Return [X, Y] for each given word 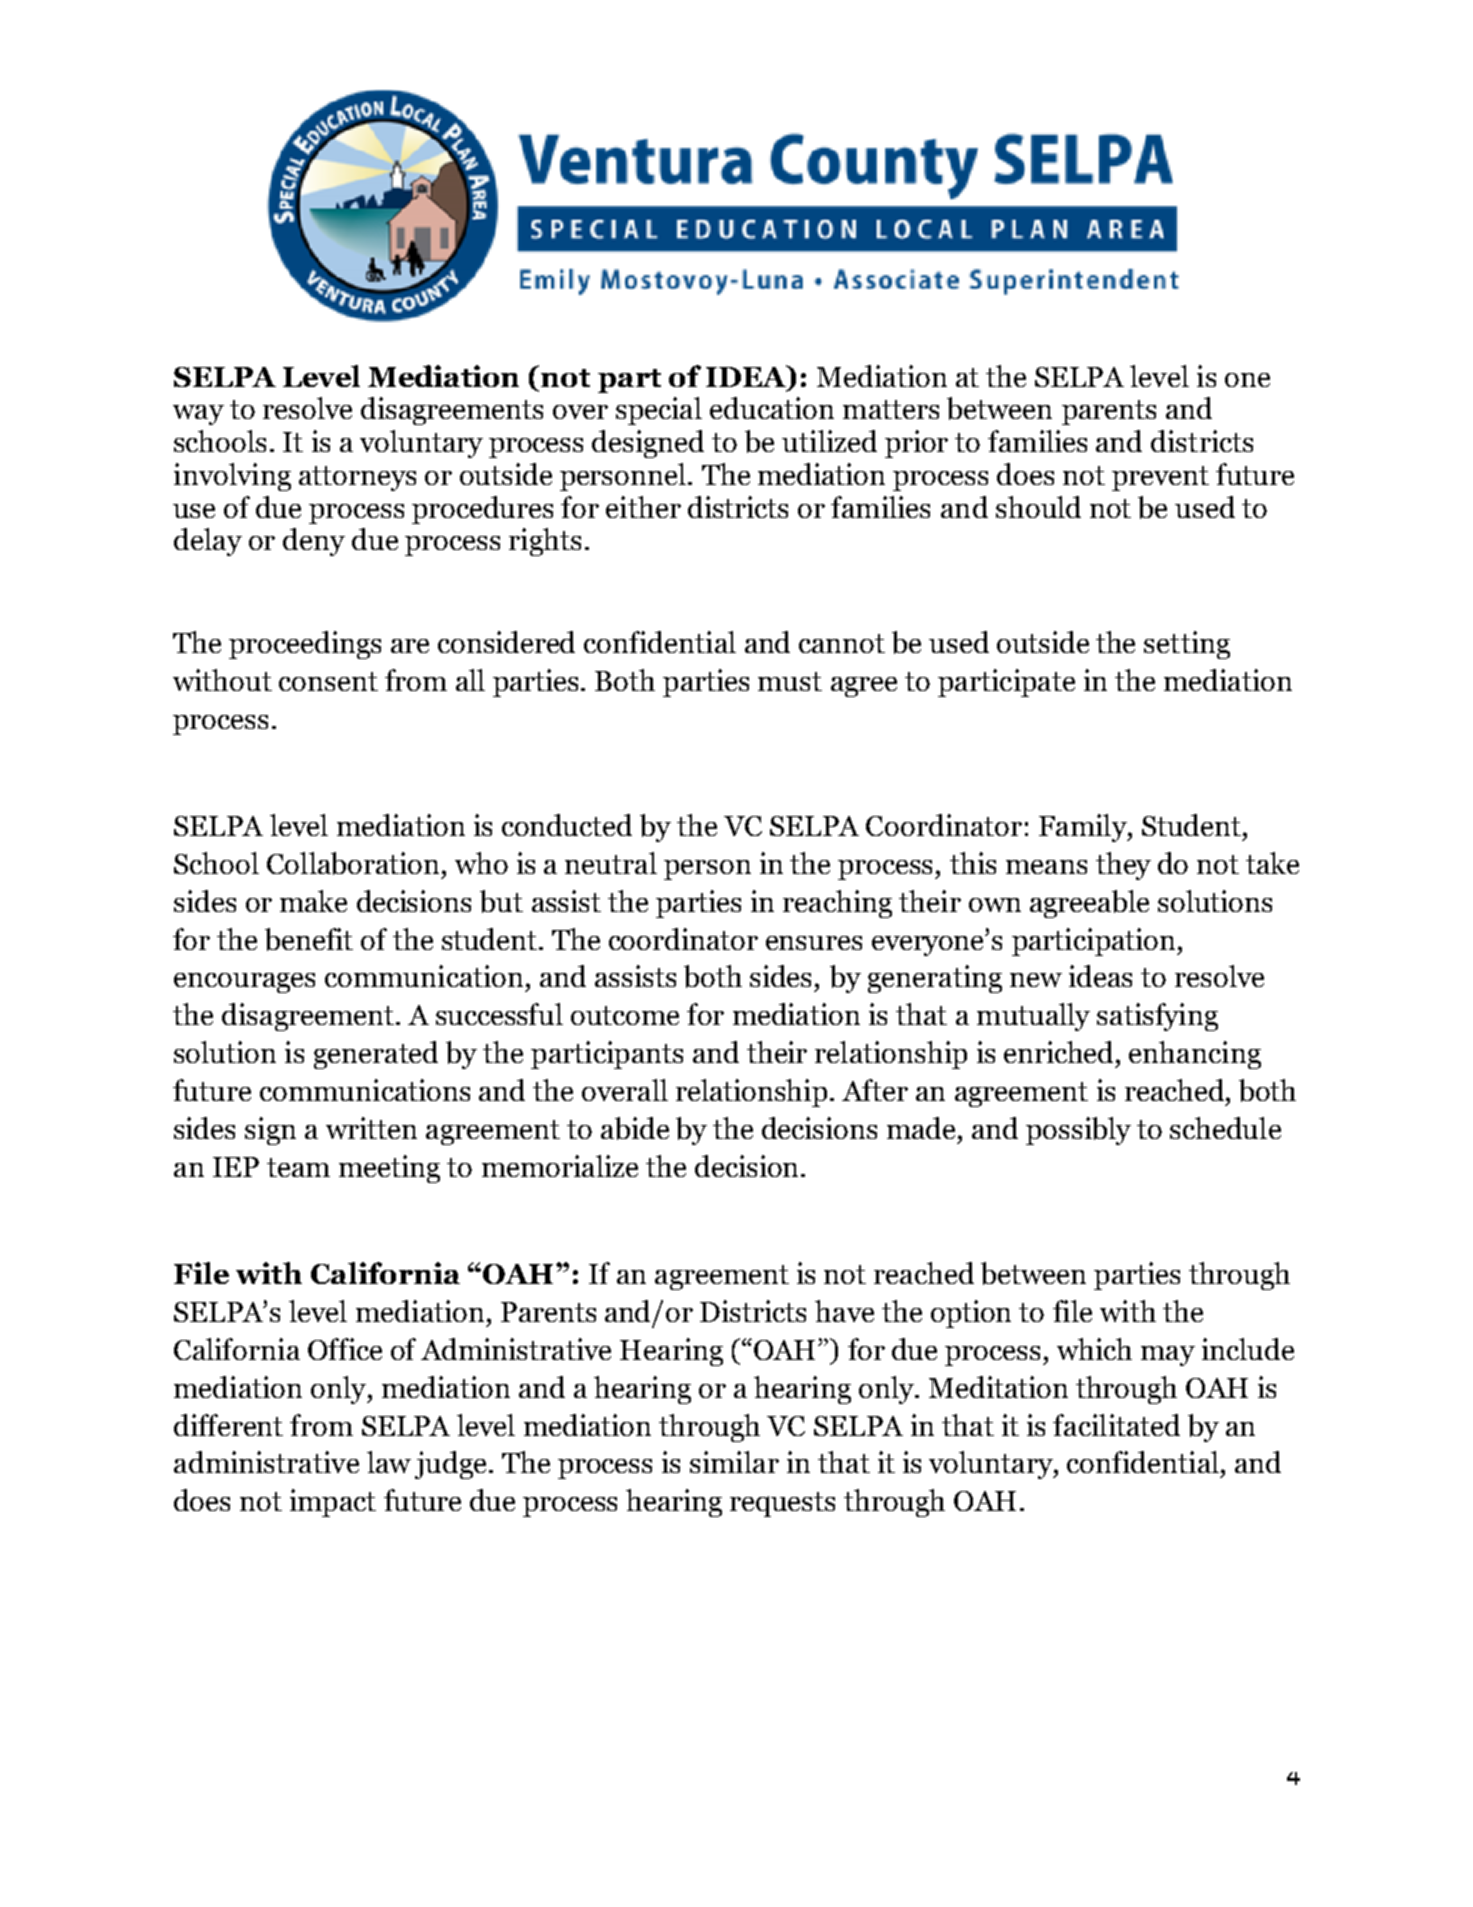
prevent [1160, 478]
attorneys [357, 478]
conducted [567, 825]
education [772, 408]
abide [635, 1128]
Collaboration [353, 863]
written [371, 1128]
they [1123, 866]
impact [333, 1503]
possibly [1078, 1131]
